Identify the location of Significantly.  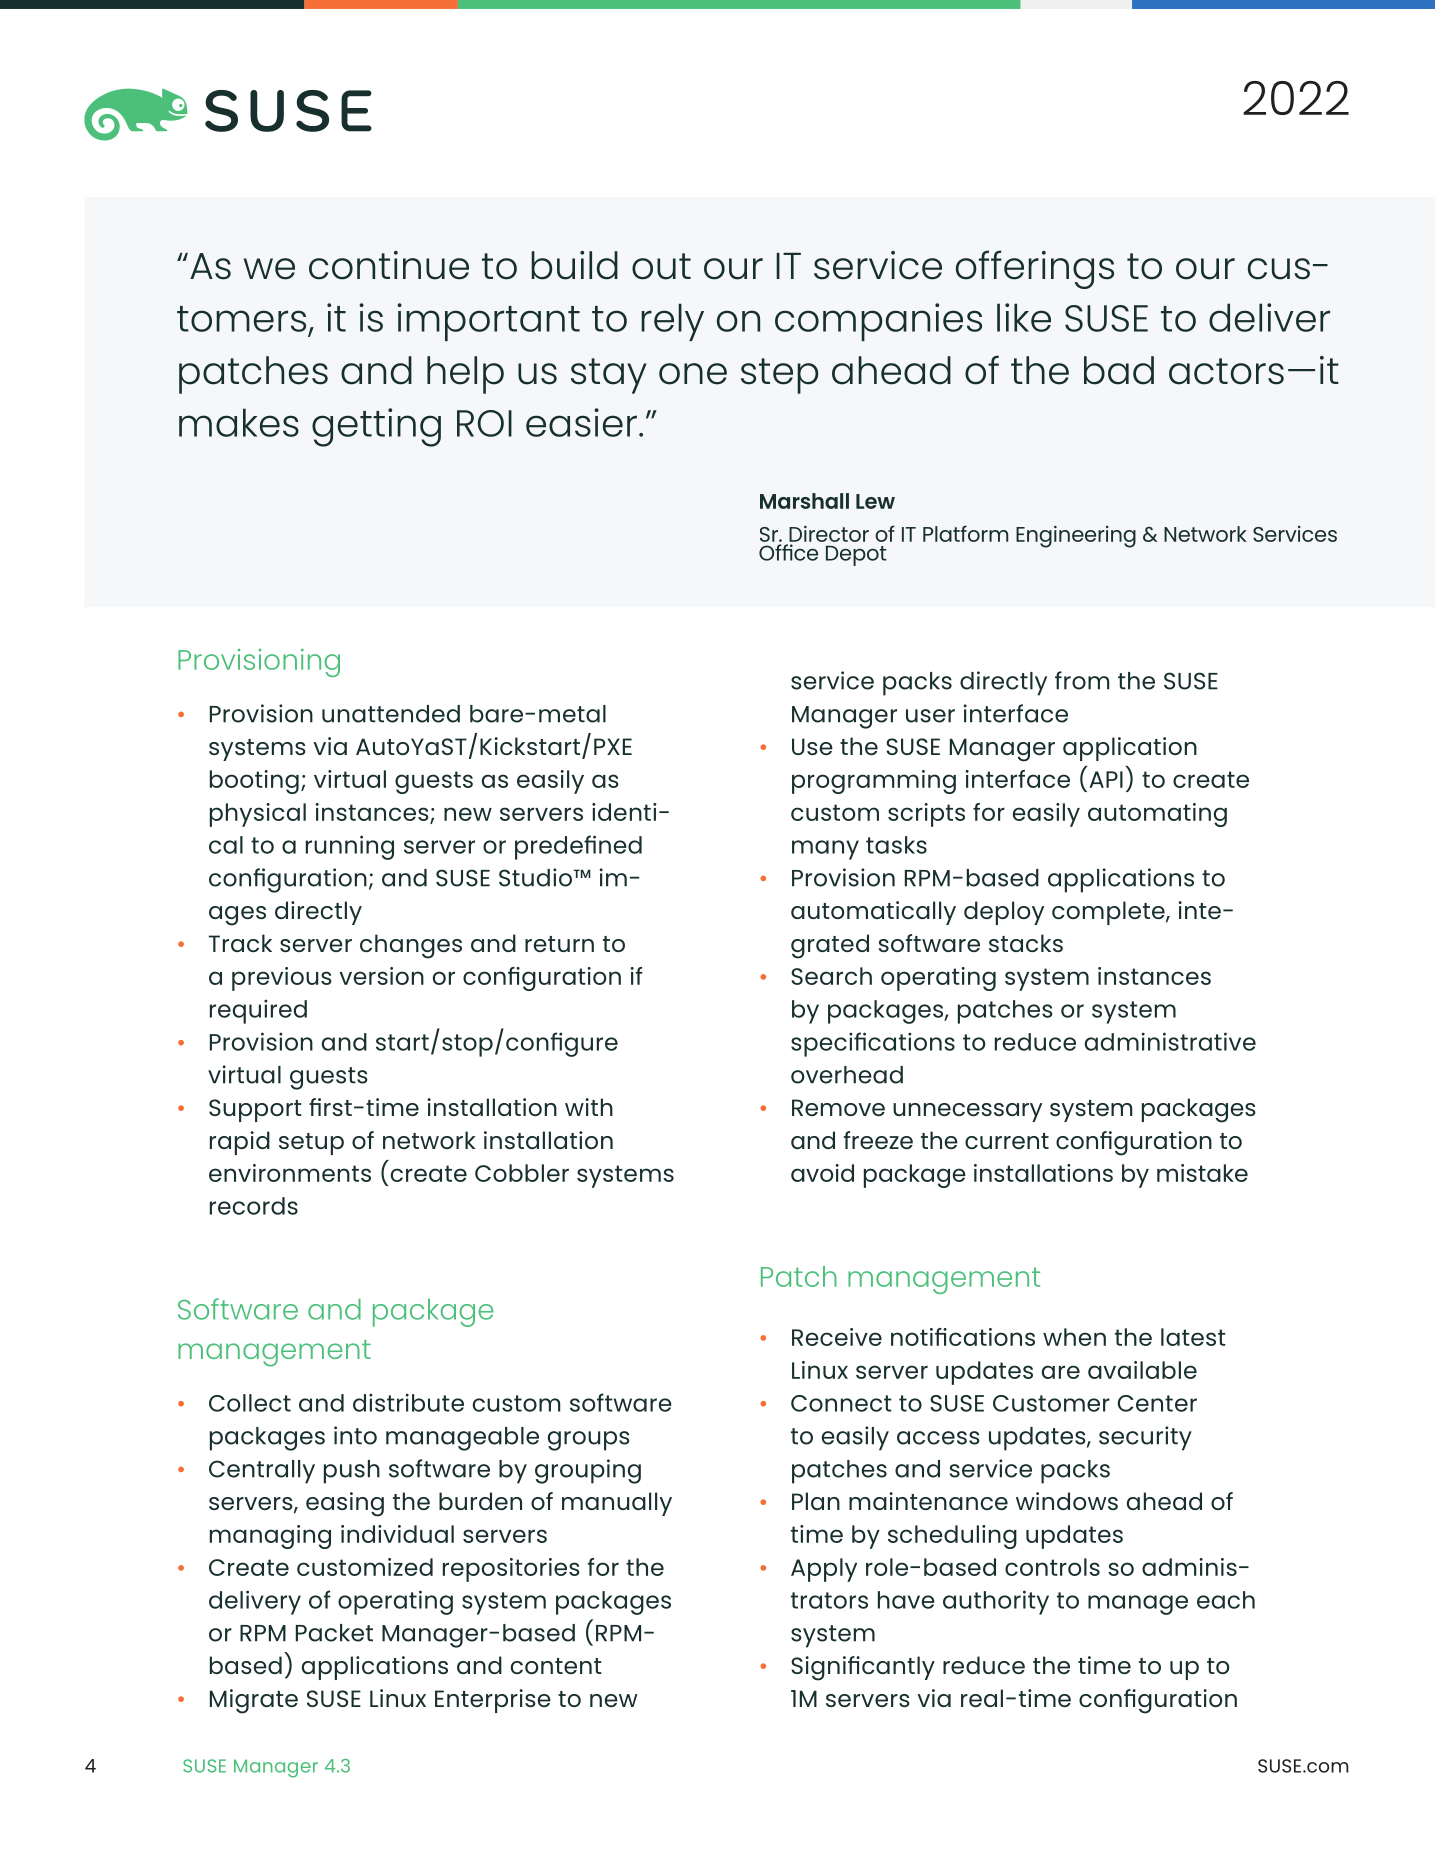
(863, 1668).
